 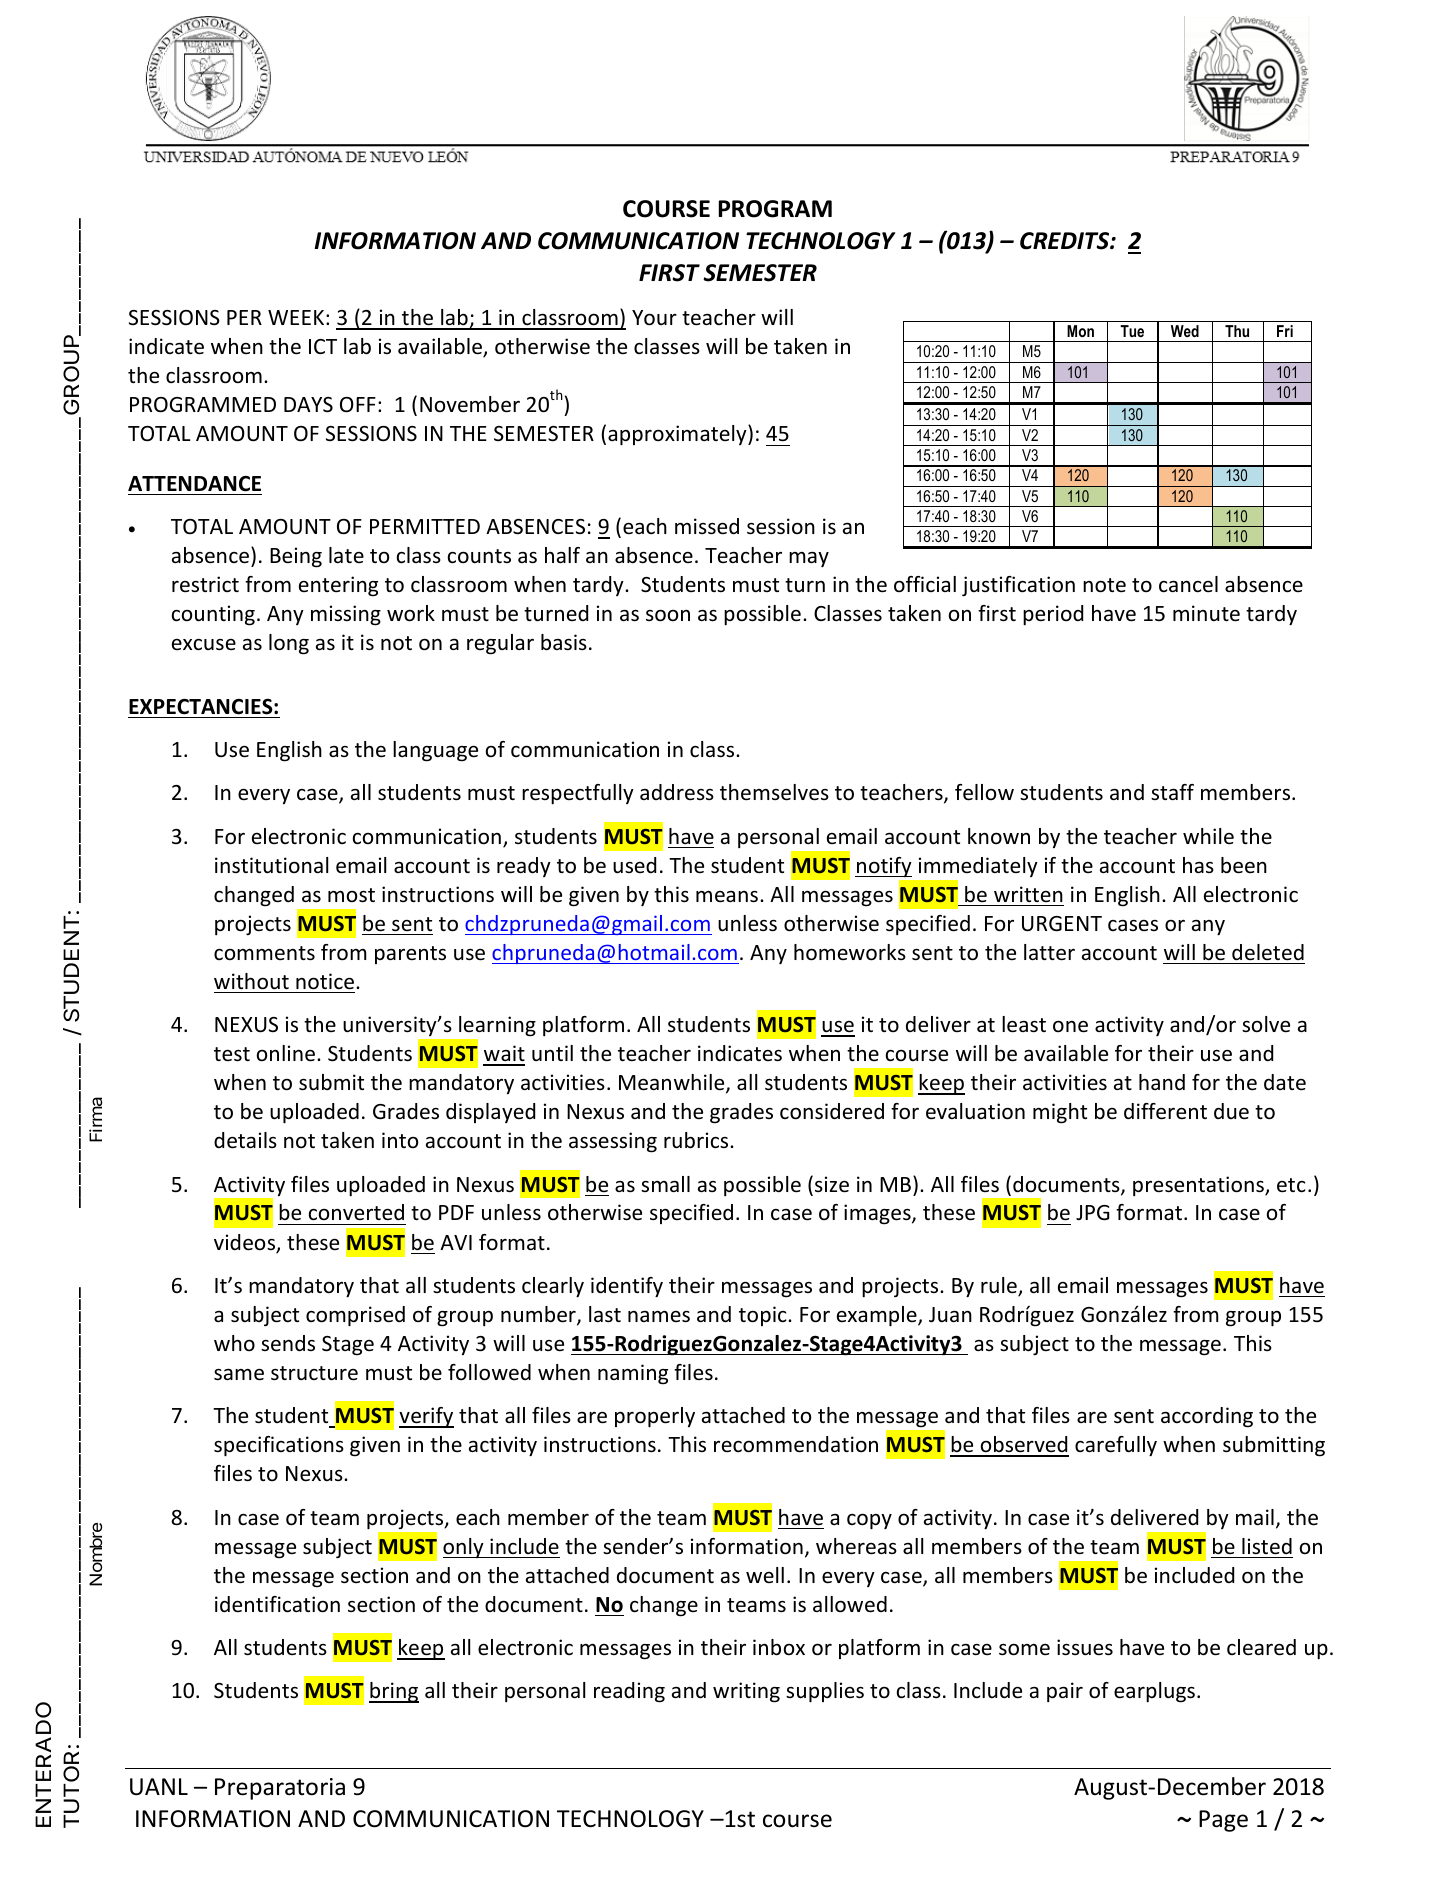 I want to click on DAYS, so click(x=308, y=405).
